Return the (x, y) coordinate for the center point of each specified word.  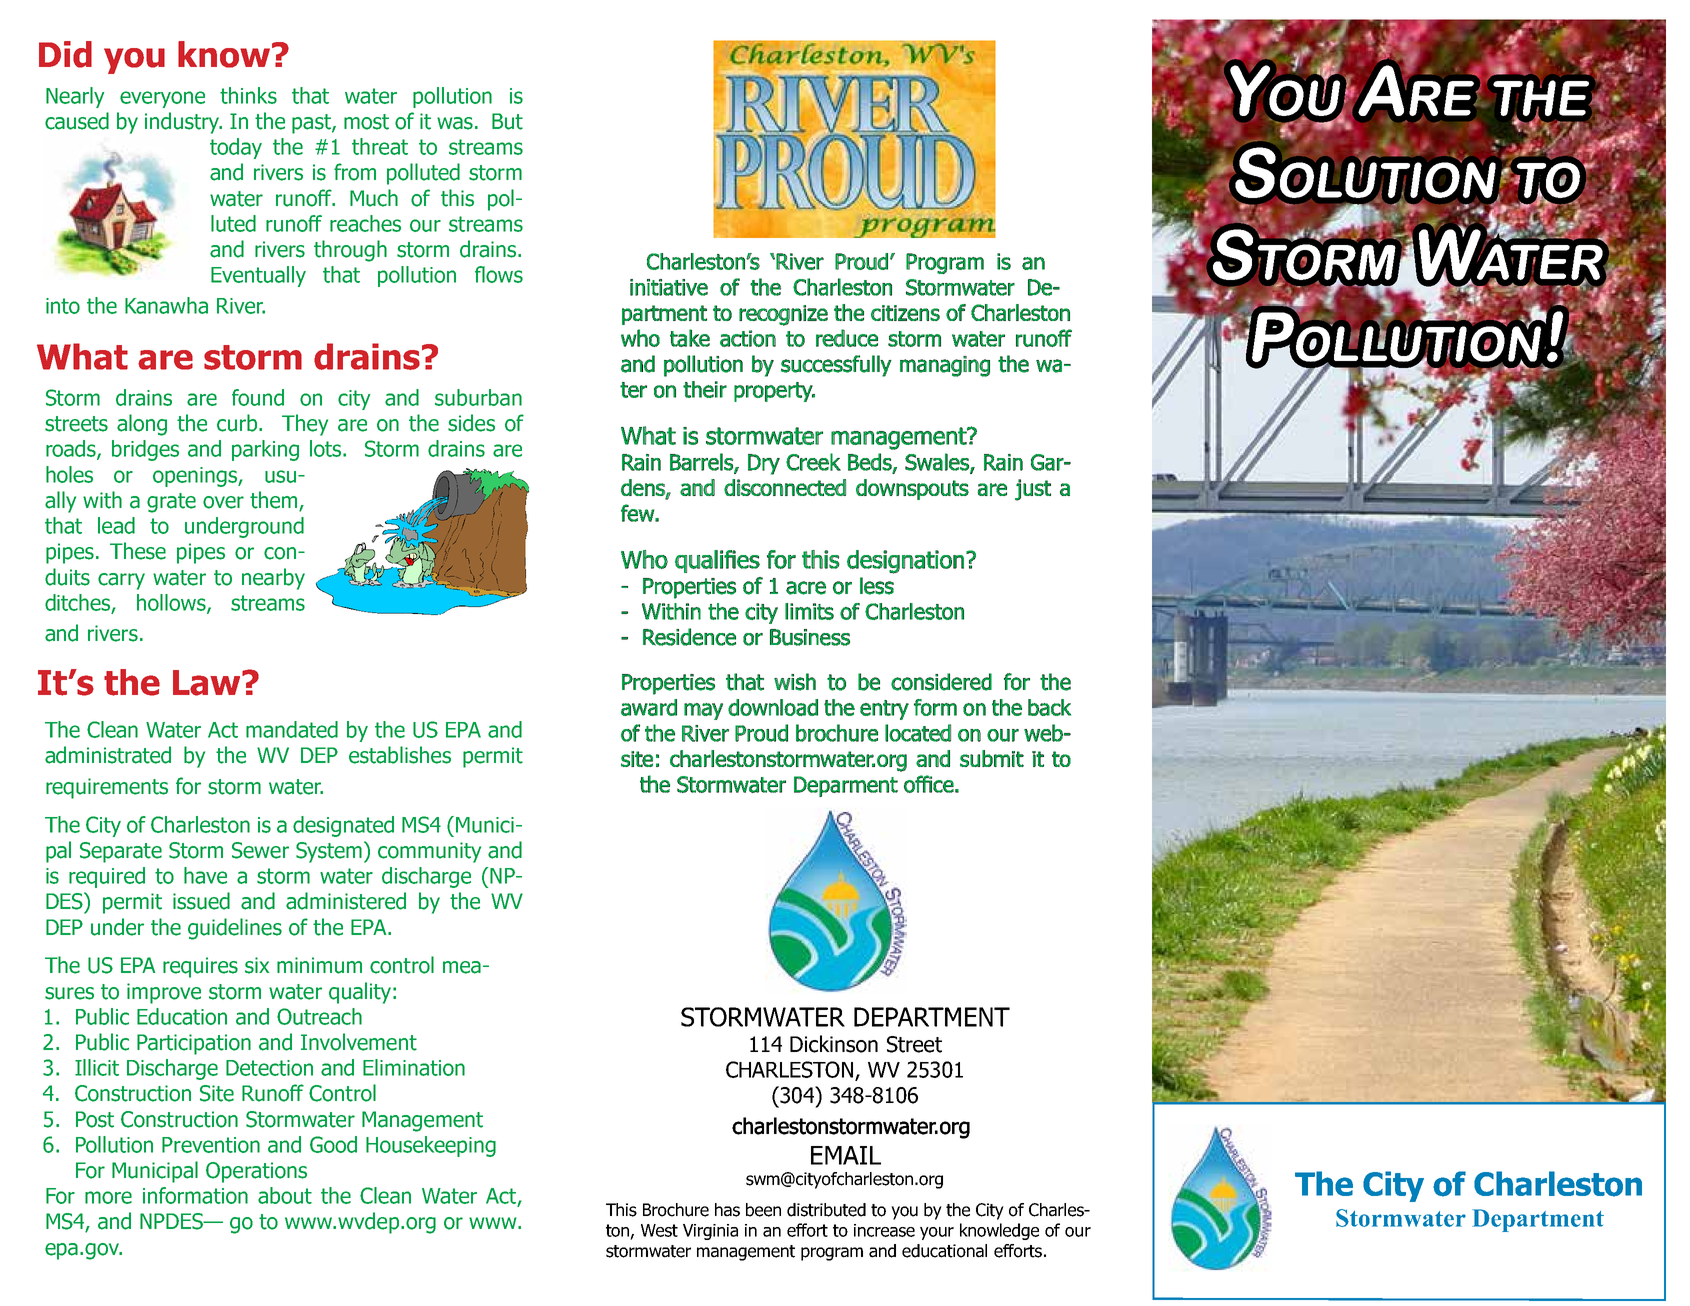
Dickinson (834, 1044)
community (429, 852)
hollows (172, 603)
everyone (162, 99)
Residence (689, 637)
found (258, 397)
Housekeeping (431, 1146)
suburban (478, 397)
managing (945, 366)
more (108, 1197)
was (455, 123)
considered (941, 682)
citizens (905, 313)
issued (201, 901)
